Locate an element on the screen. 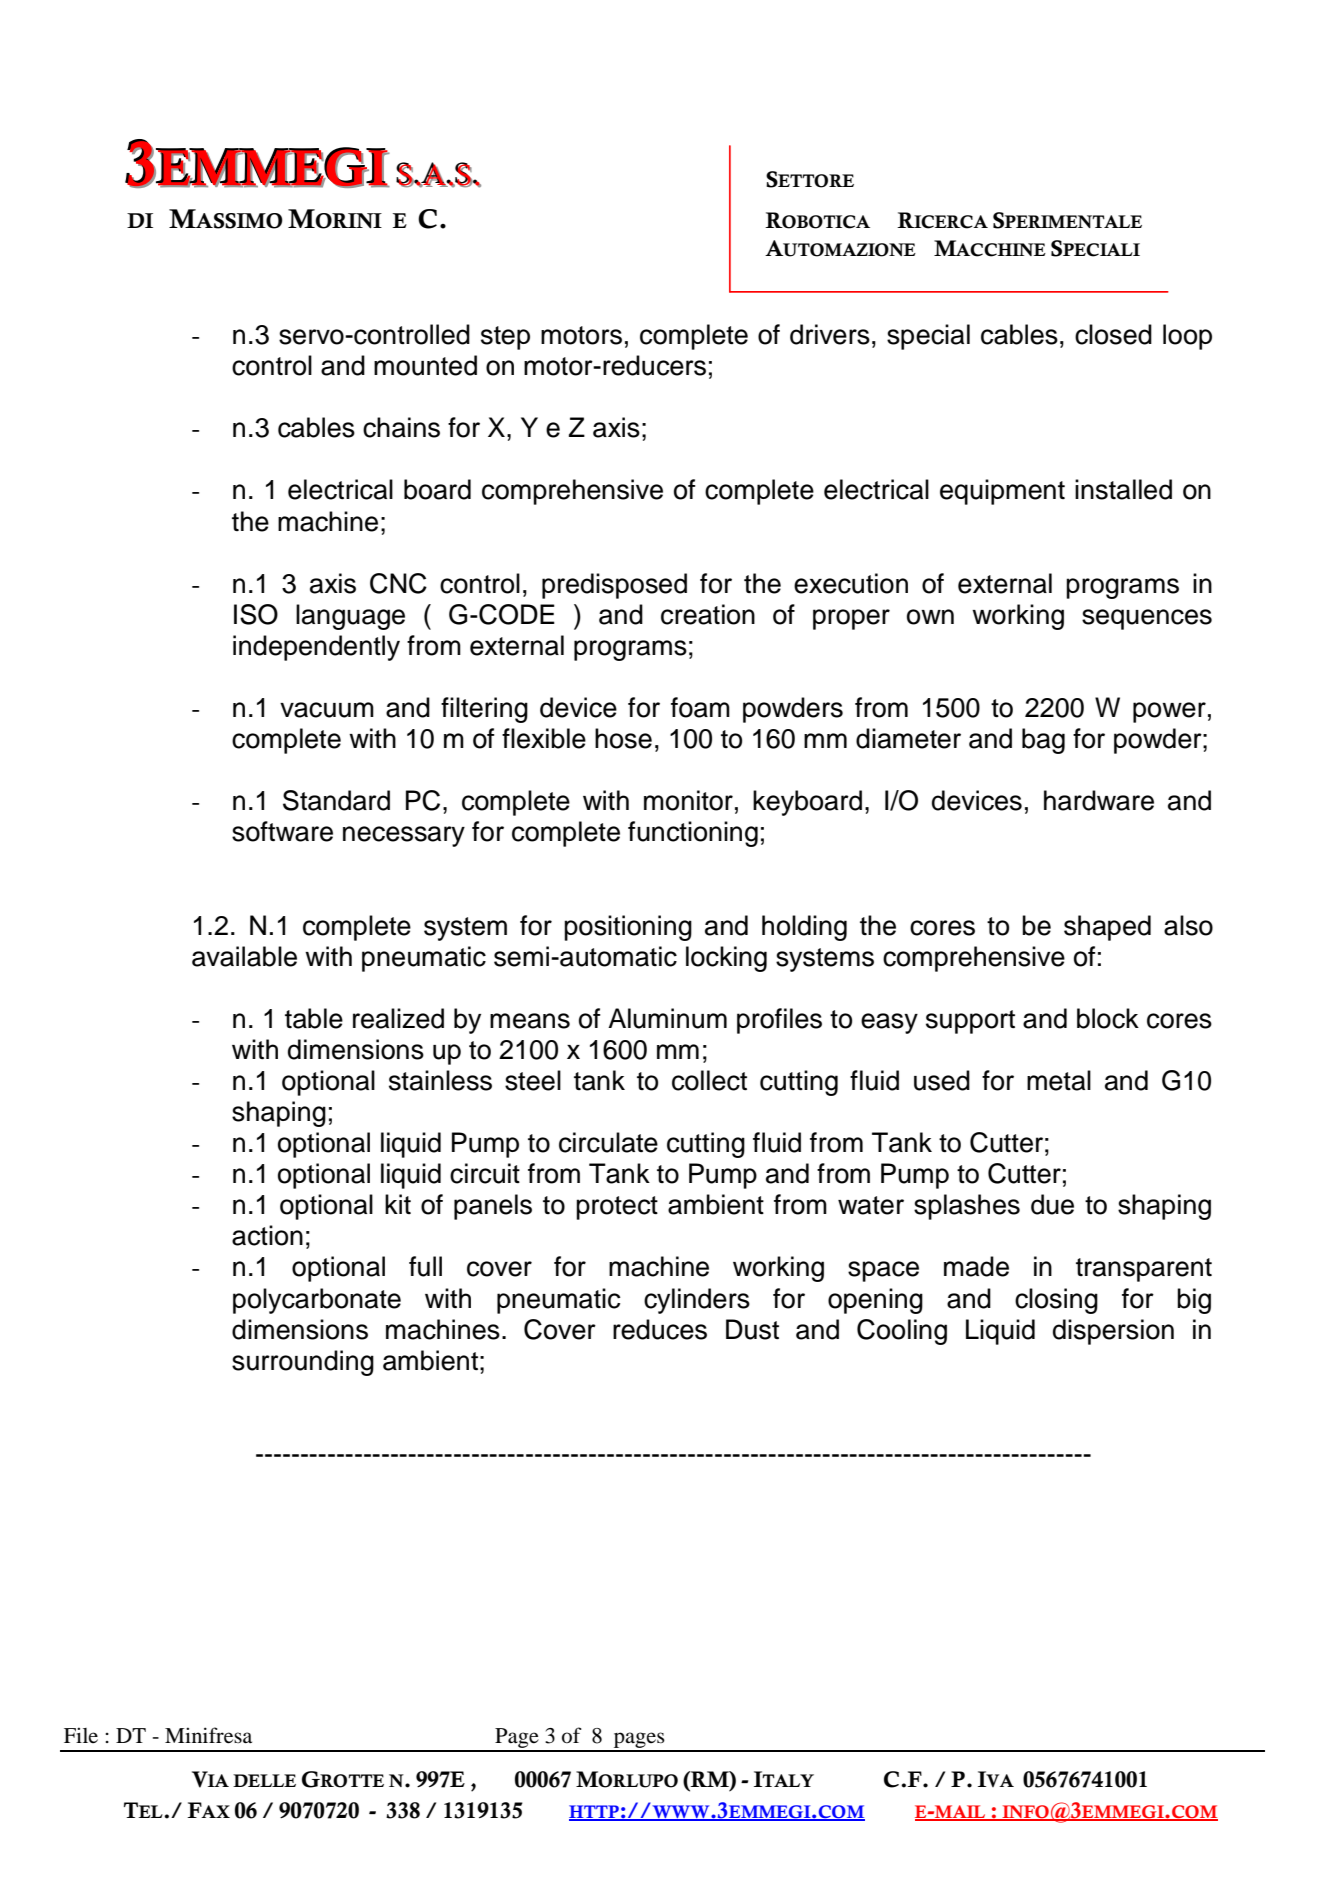 Image resolution: width=1341 pixels, height=1896 pixels. drivers is located at coordinates (830, 334).
